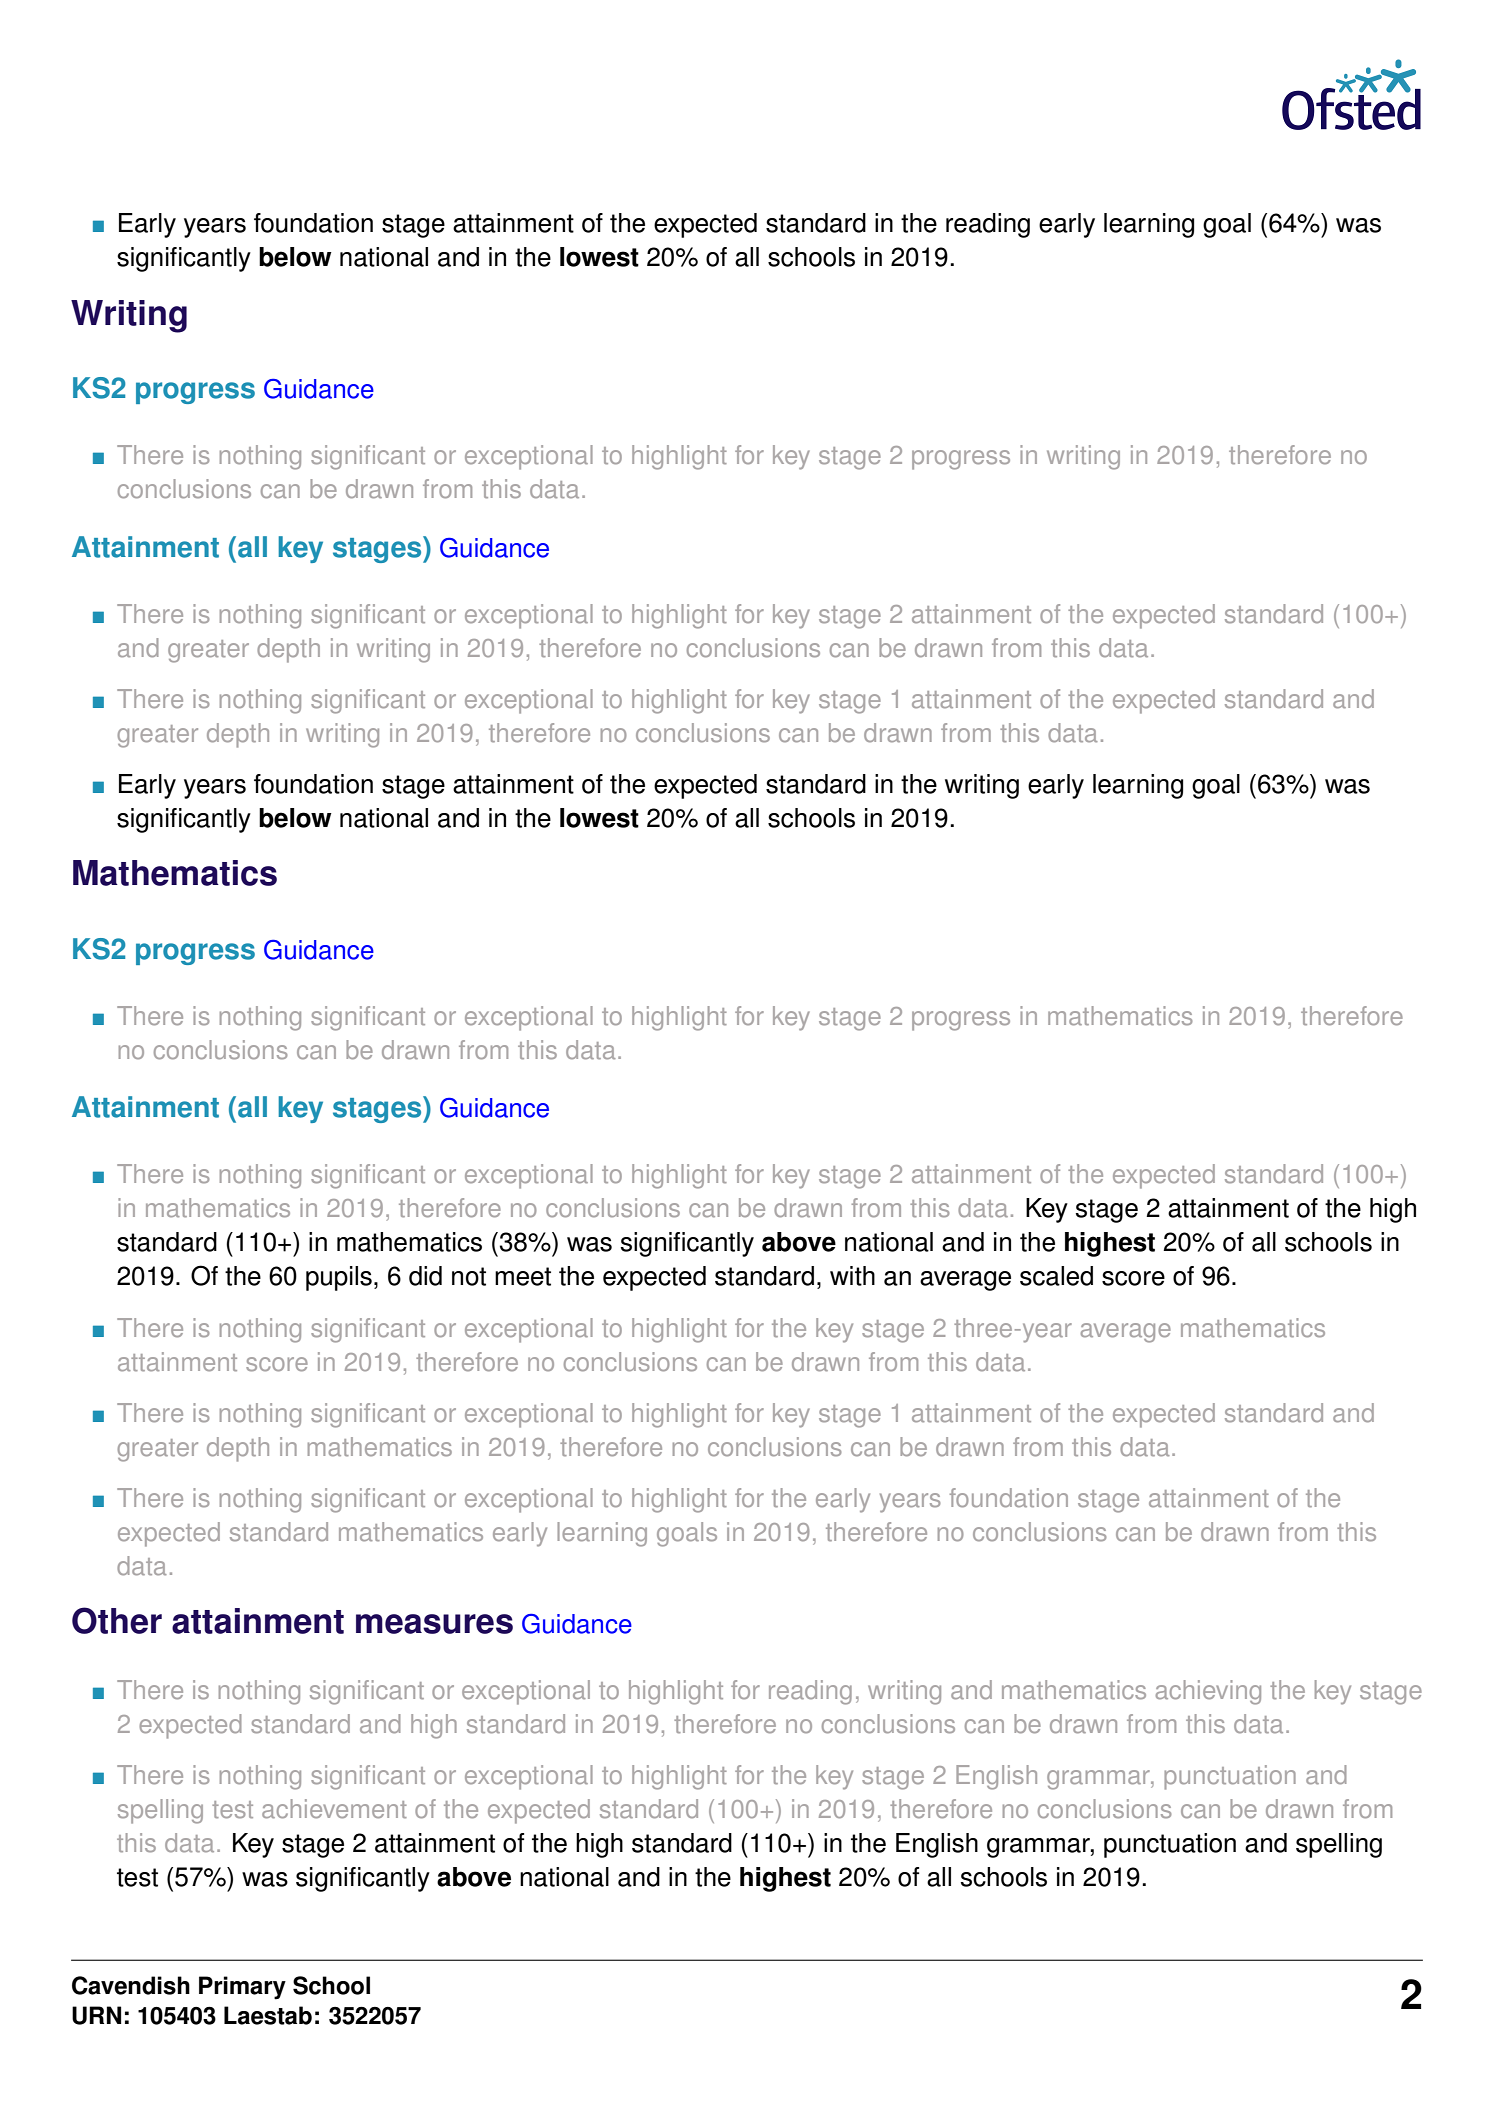  I want to click on Primary, so click(242, 1988).
